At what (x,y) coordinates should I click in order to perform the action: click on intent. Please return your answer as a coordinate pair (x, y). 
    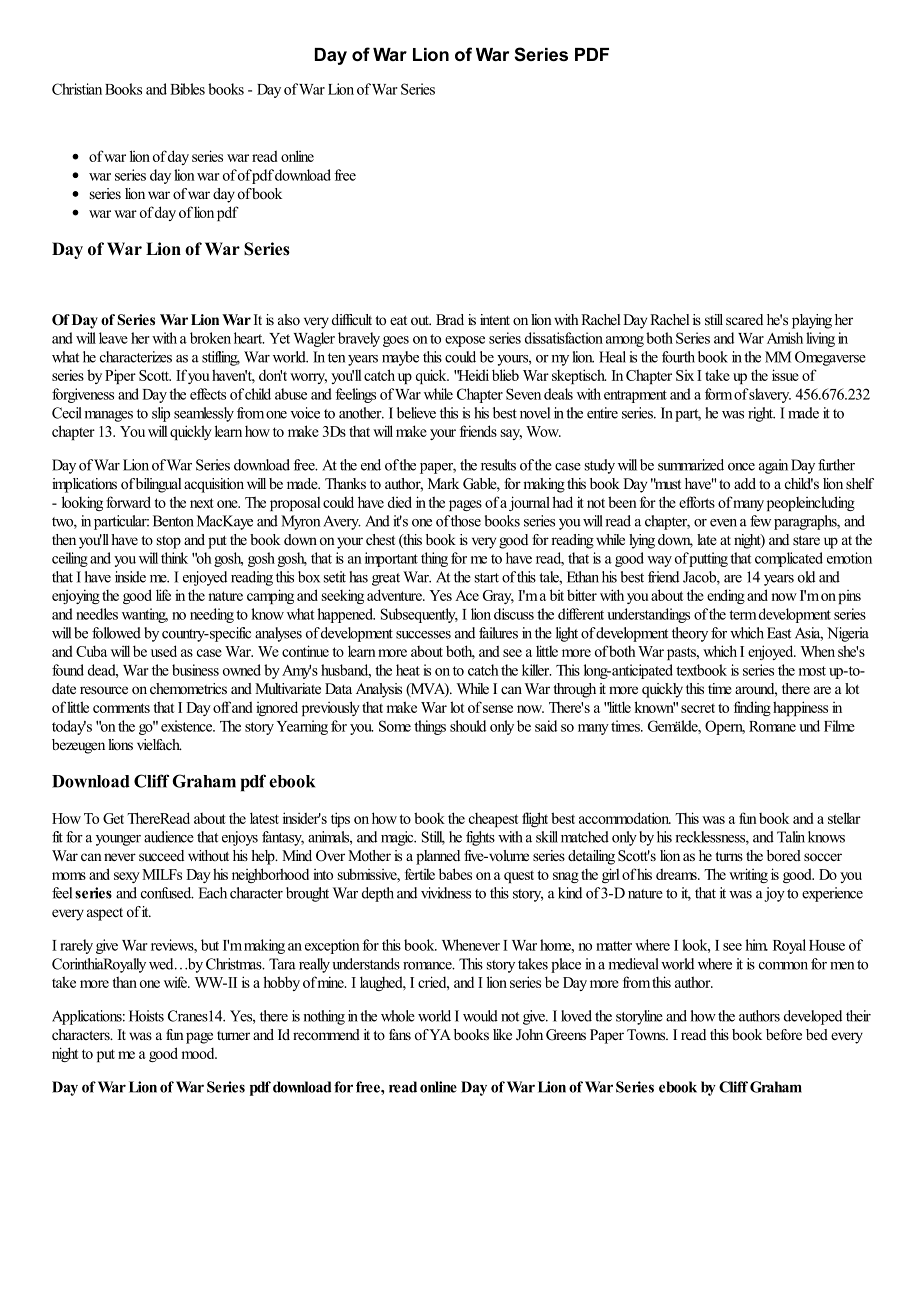
    Looking at the image, I should click on (495, 319).
